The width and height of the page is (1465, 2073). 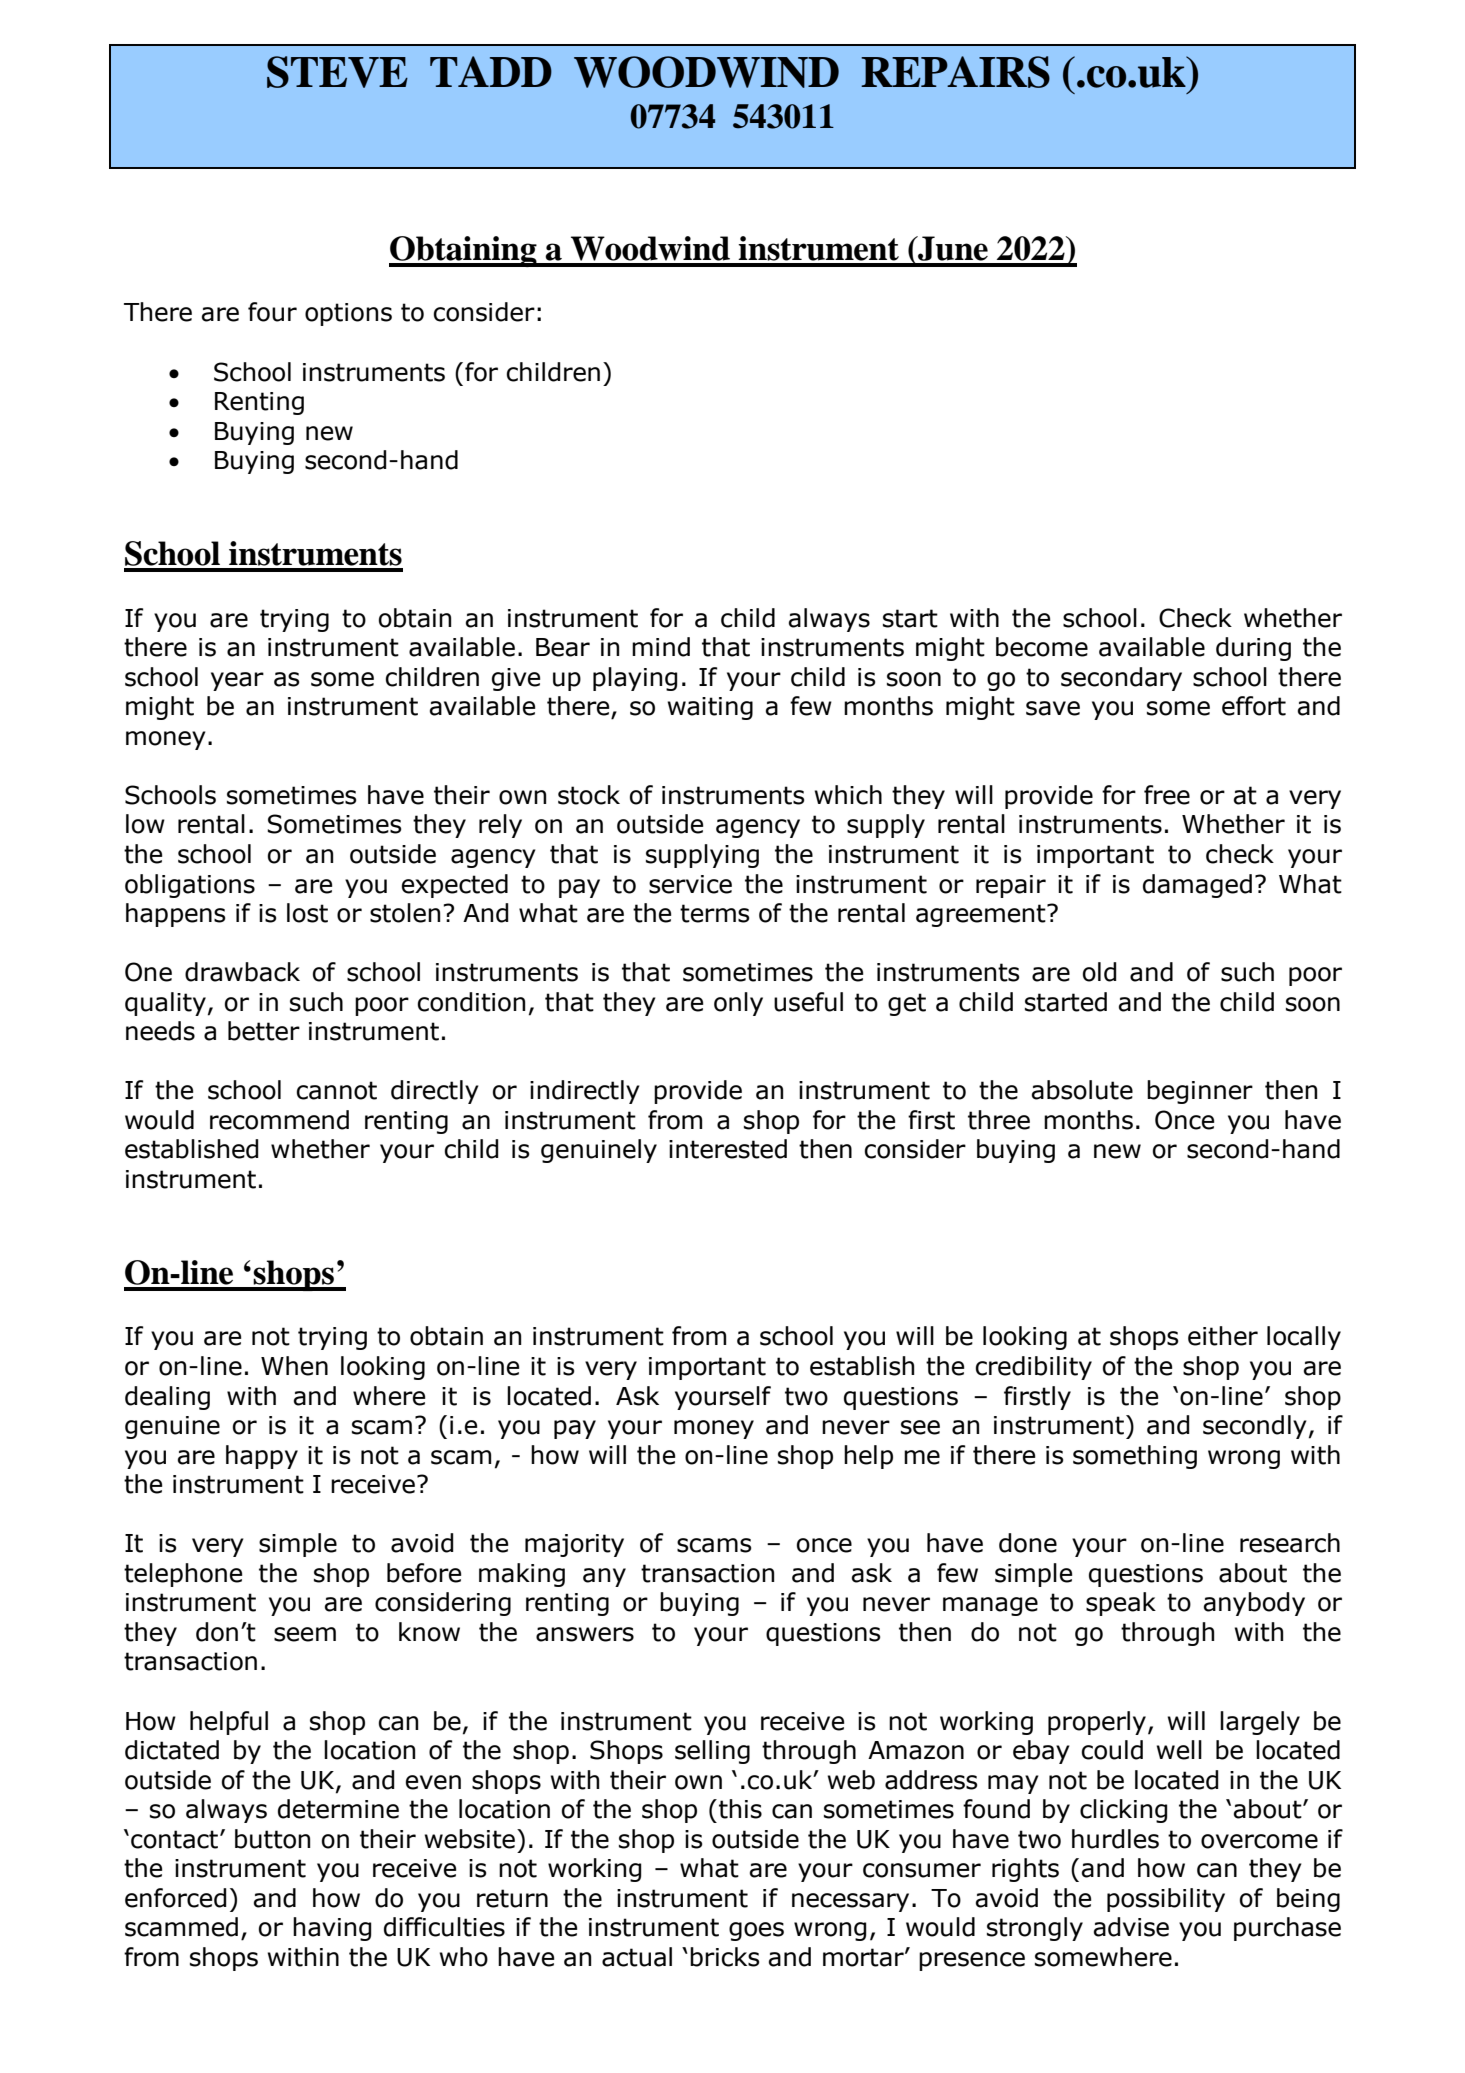 I want to click on STEVE, so click(x=337, y=72).
